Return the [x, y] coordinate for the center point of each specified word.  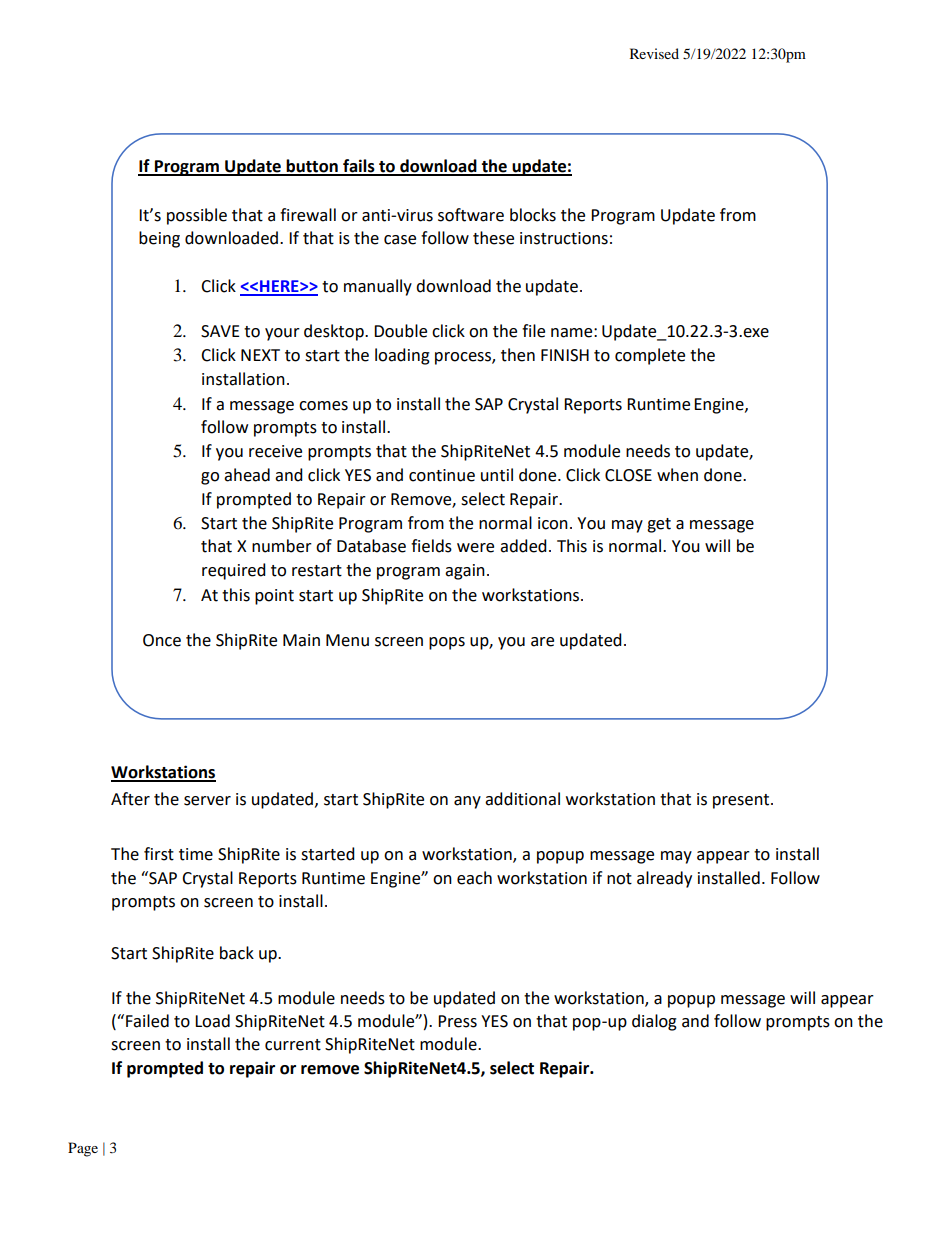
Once [162, 640]
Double [400, 331]
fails [359, 167]
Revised [654, 53]
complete [650, 356]
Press [457, 1021]
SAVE [220, 331]
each [474, 878]
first [159, 854]
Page [83, 1149]
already [664, 879]
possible [197, 216]
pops [447, 643]
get [659, 525]
